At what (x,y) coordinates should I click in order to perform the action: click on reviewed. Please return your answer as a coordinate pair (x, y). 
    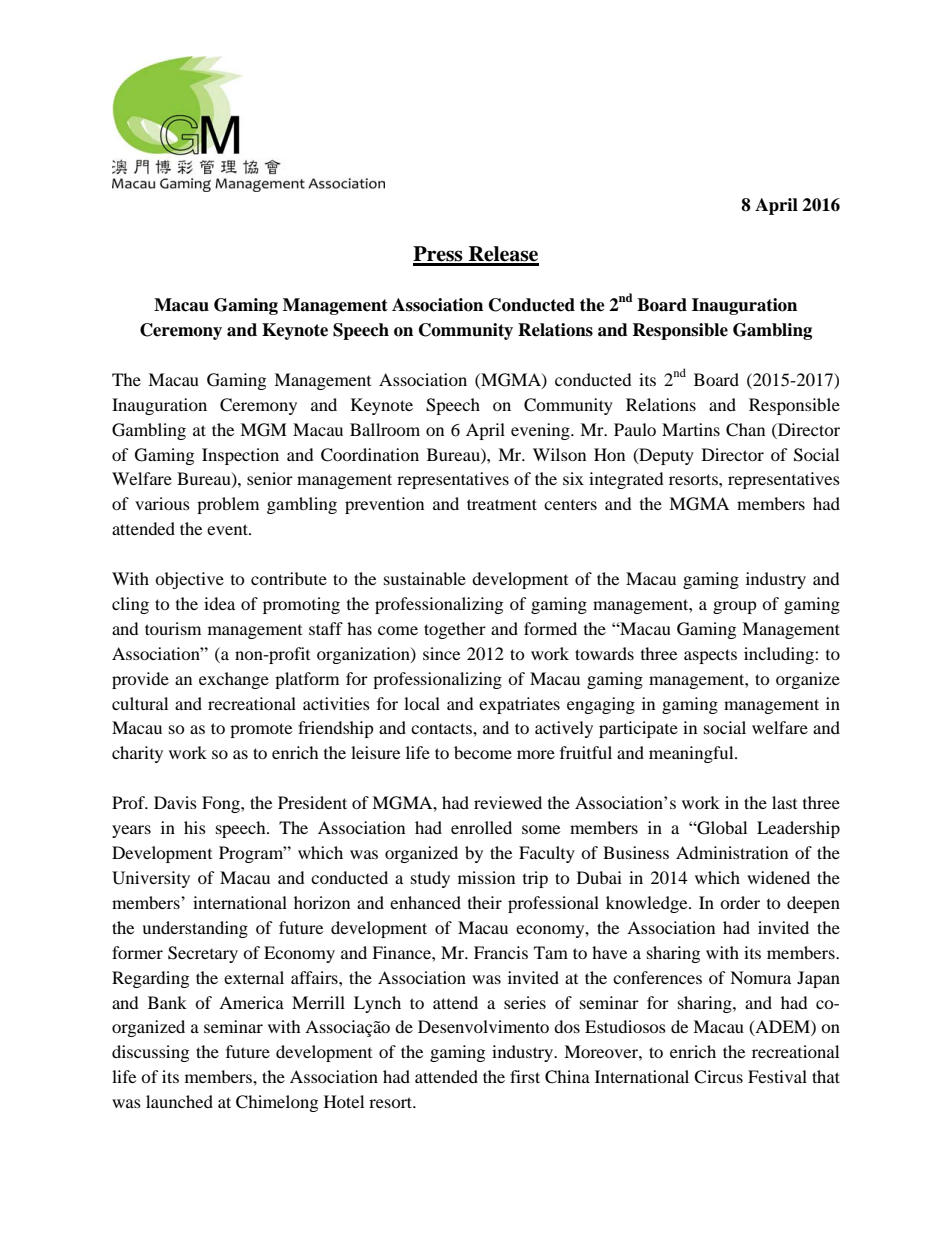
    Looking at the image, I should click on (508, 802).
